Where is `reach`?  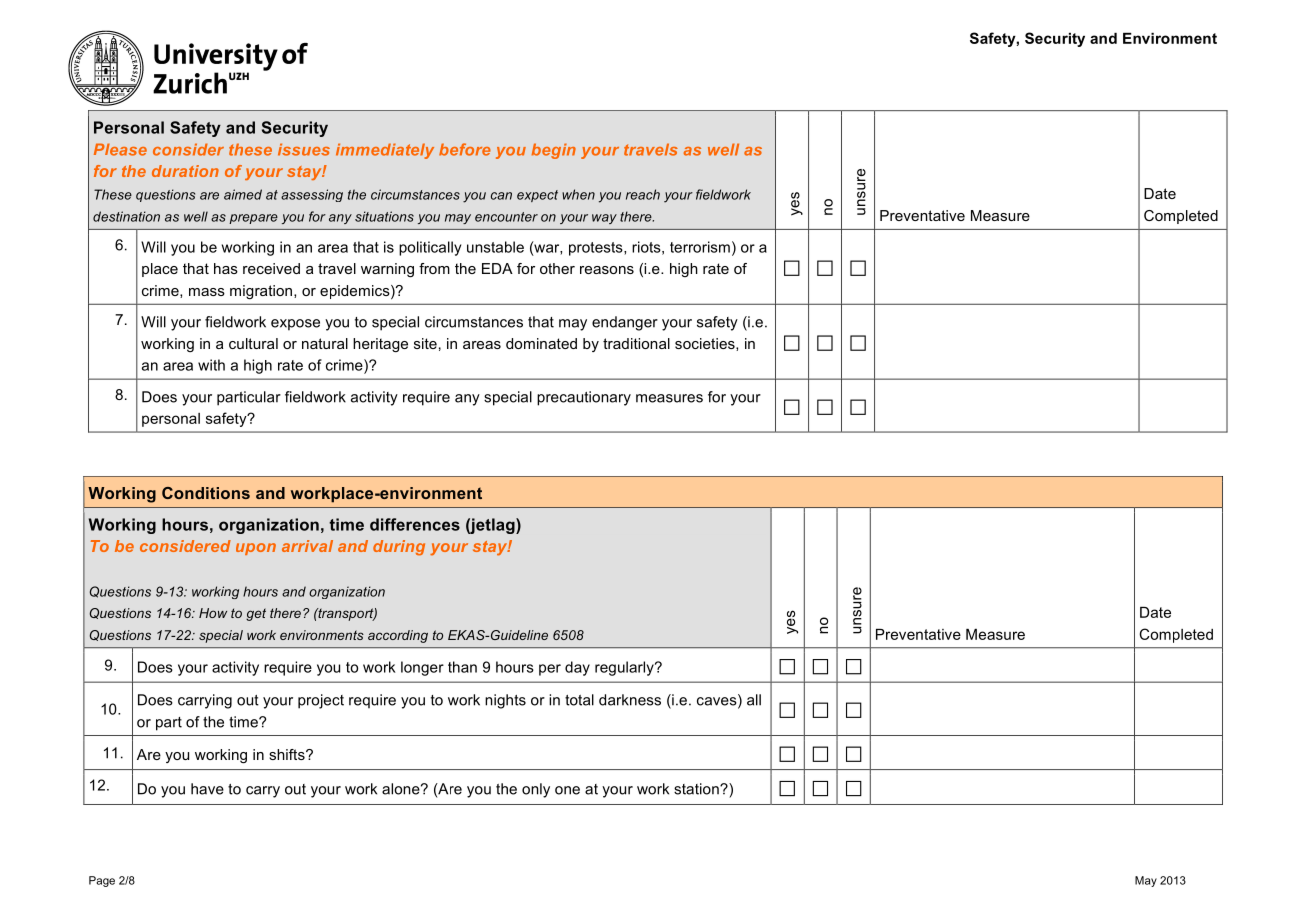 reach is located at coordinates (643, 194).
